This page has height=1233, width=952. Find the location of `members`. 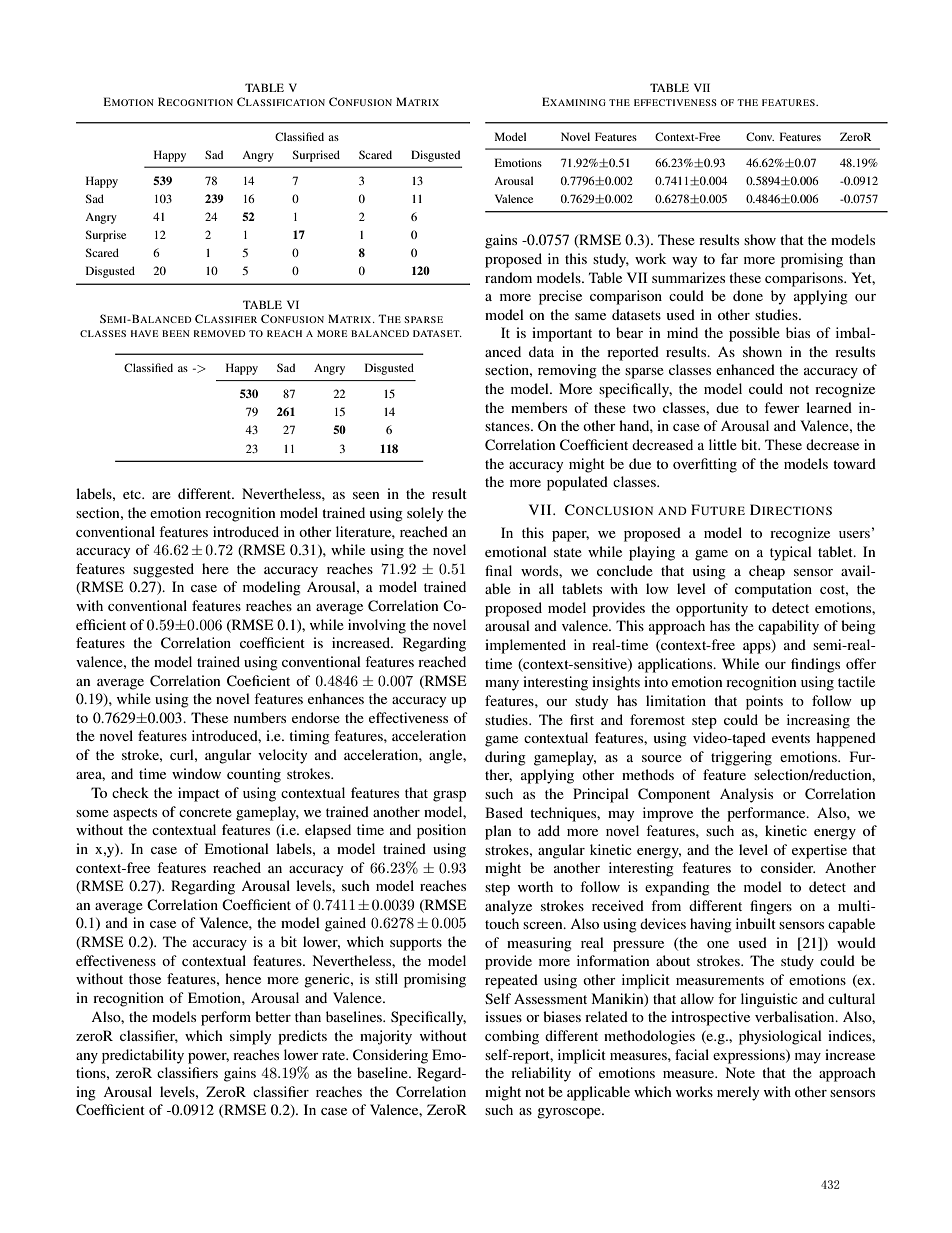

members is located at coordinates (539, 407).
